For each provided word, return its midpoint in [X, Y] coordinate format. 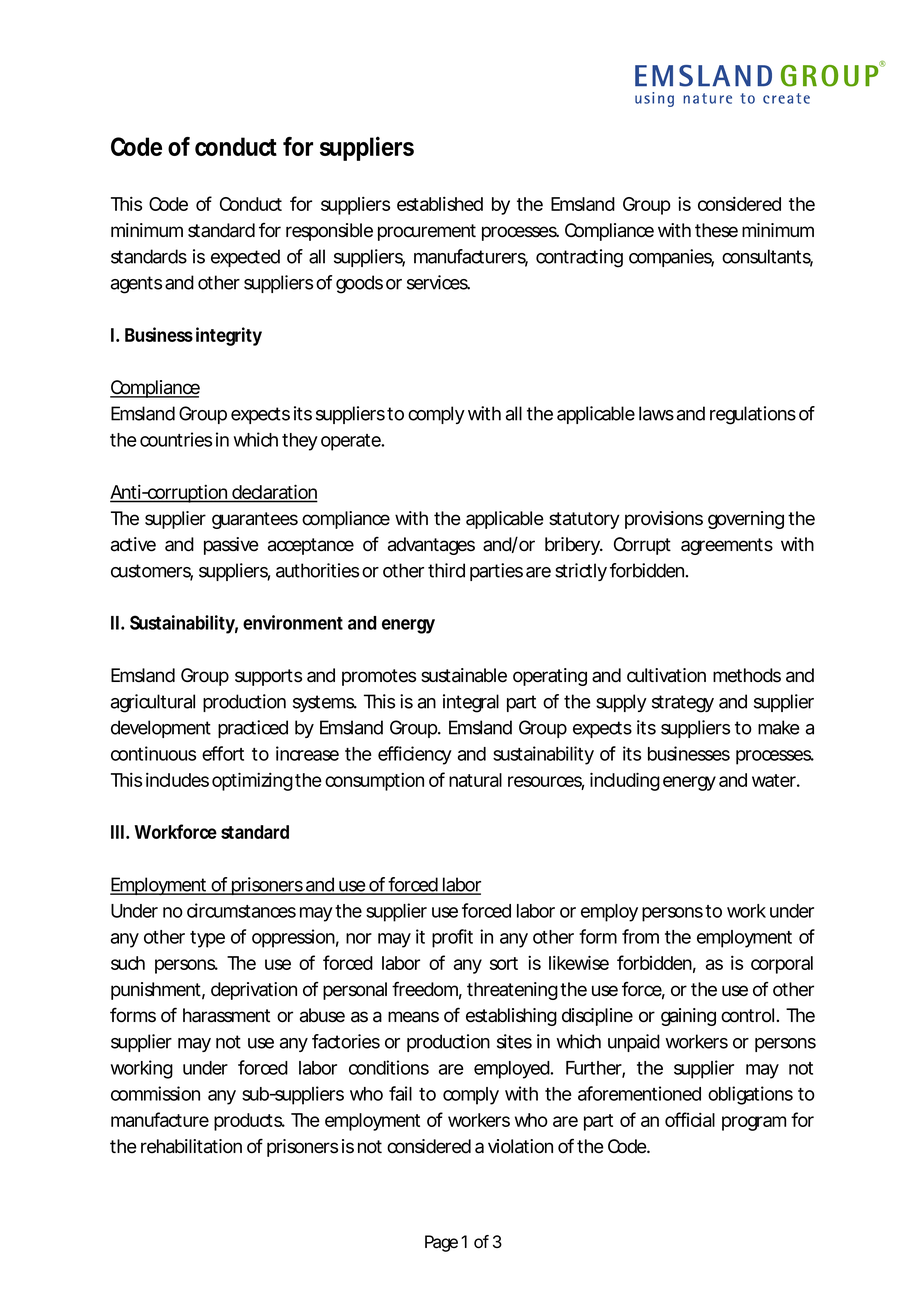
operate [352, 442]
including [625, 781]
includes [177, 779]
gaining [688, 1017]
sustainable [464, 675]
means [413, 1017]
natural [475, 780]
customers [152, 572]
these [716, 230]
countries [176, 439]
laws [656, 413]
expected [245, 258]
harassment [226, 1015]
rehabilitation [191, 1146]
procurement [427, 232]
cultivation [666, 675]
